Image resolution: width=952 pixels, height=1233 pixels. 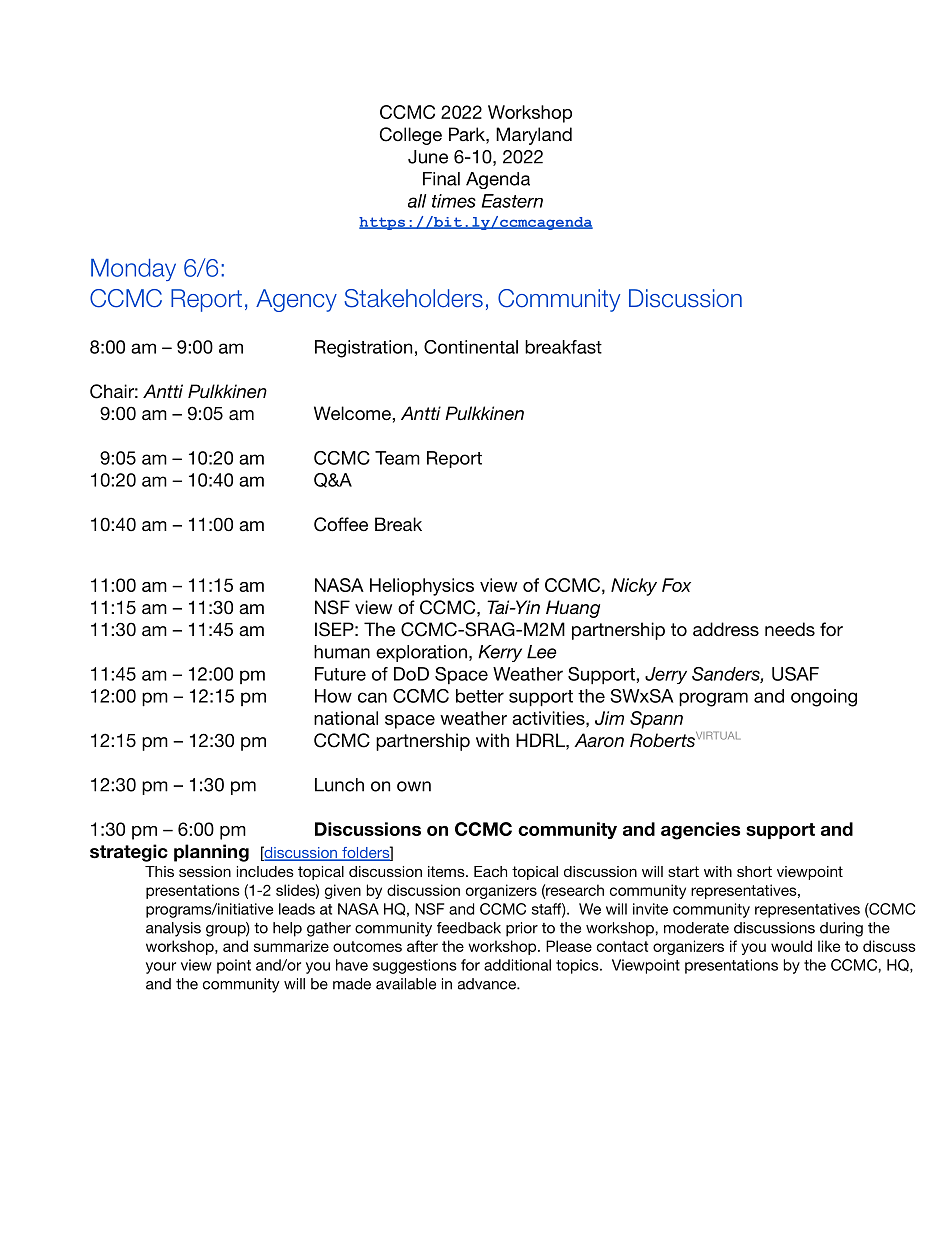 What do you see at coordinates (441, 179) in the image?
I see `Final` at bounding box center [441, 179].
